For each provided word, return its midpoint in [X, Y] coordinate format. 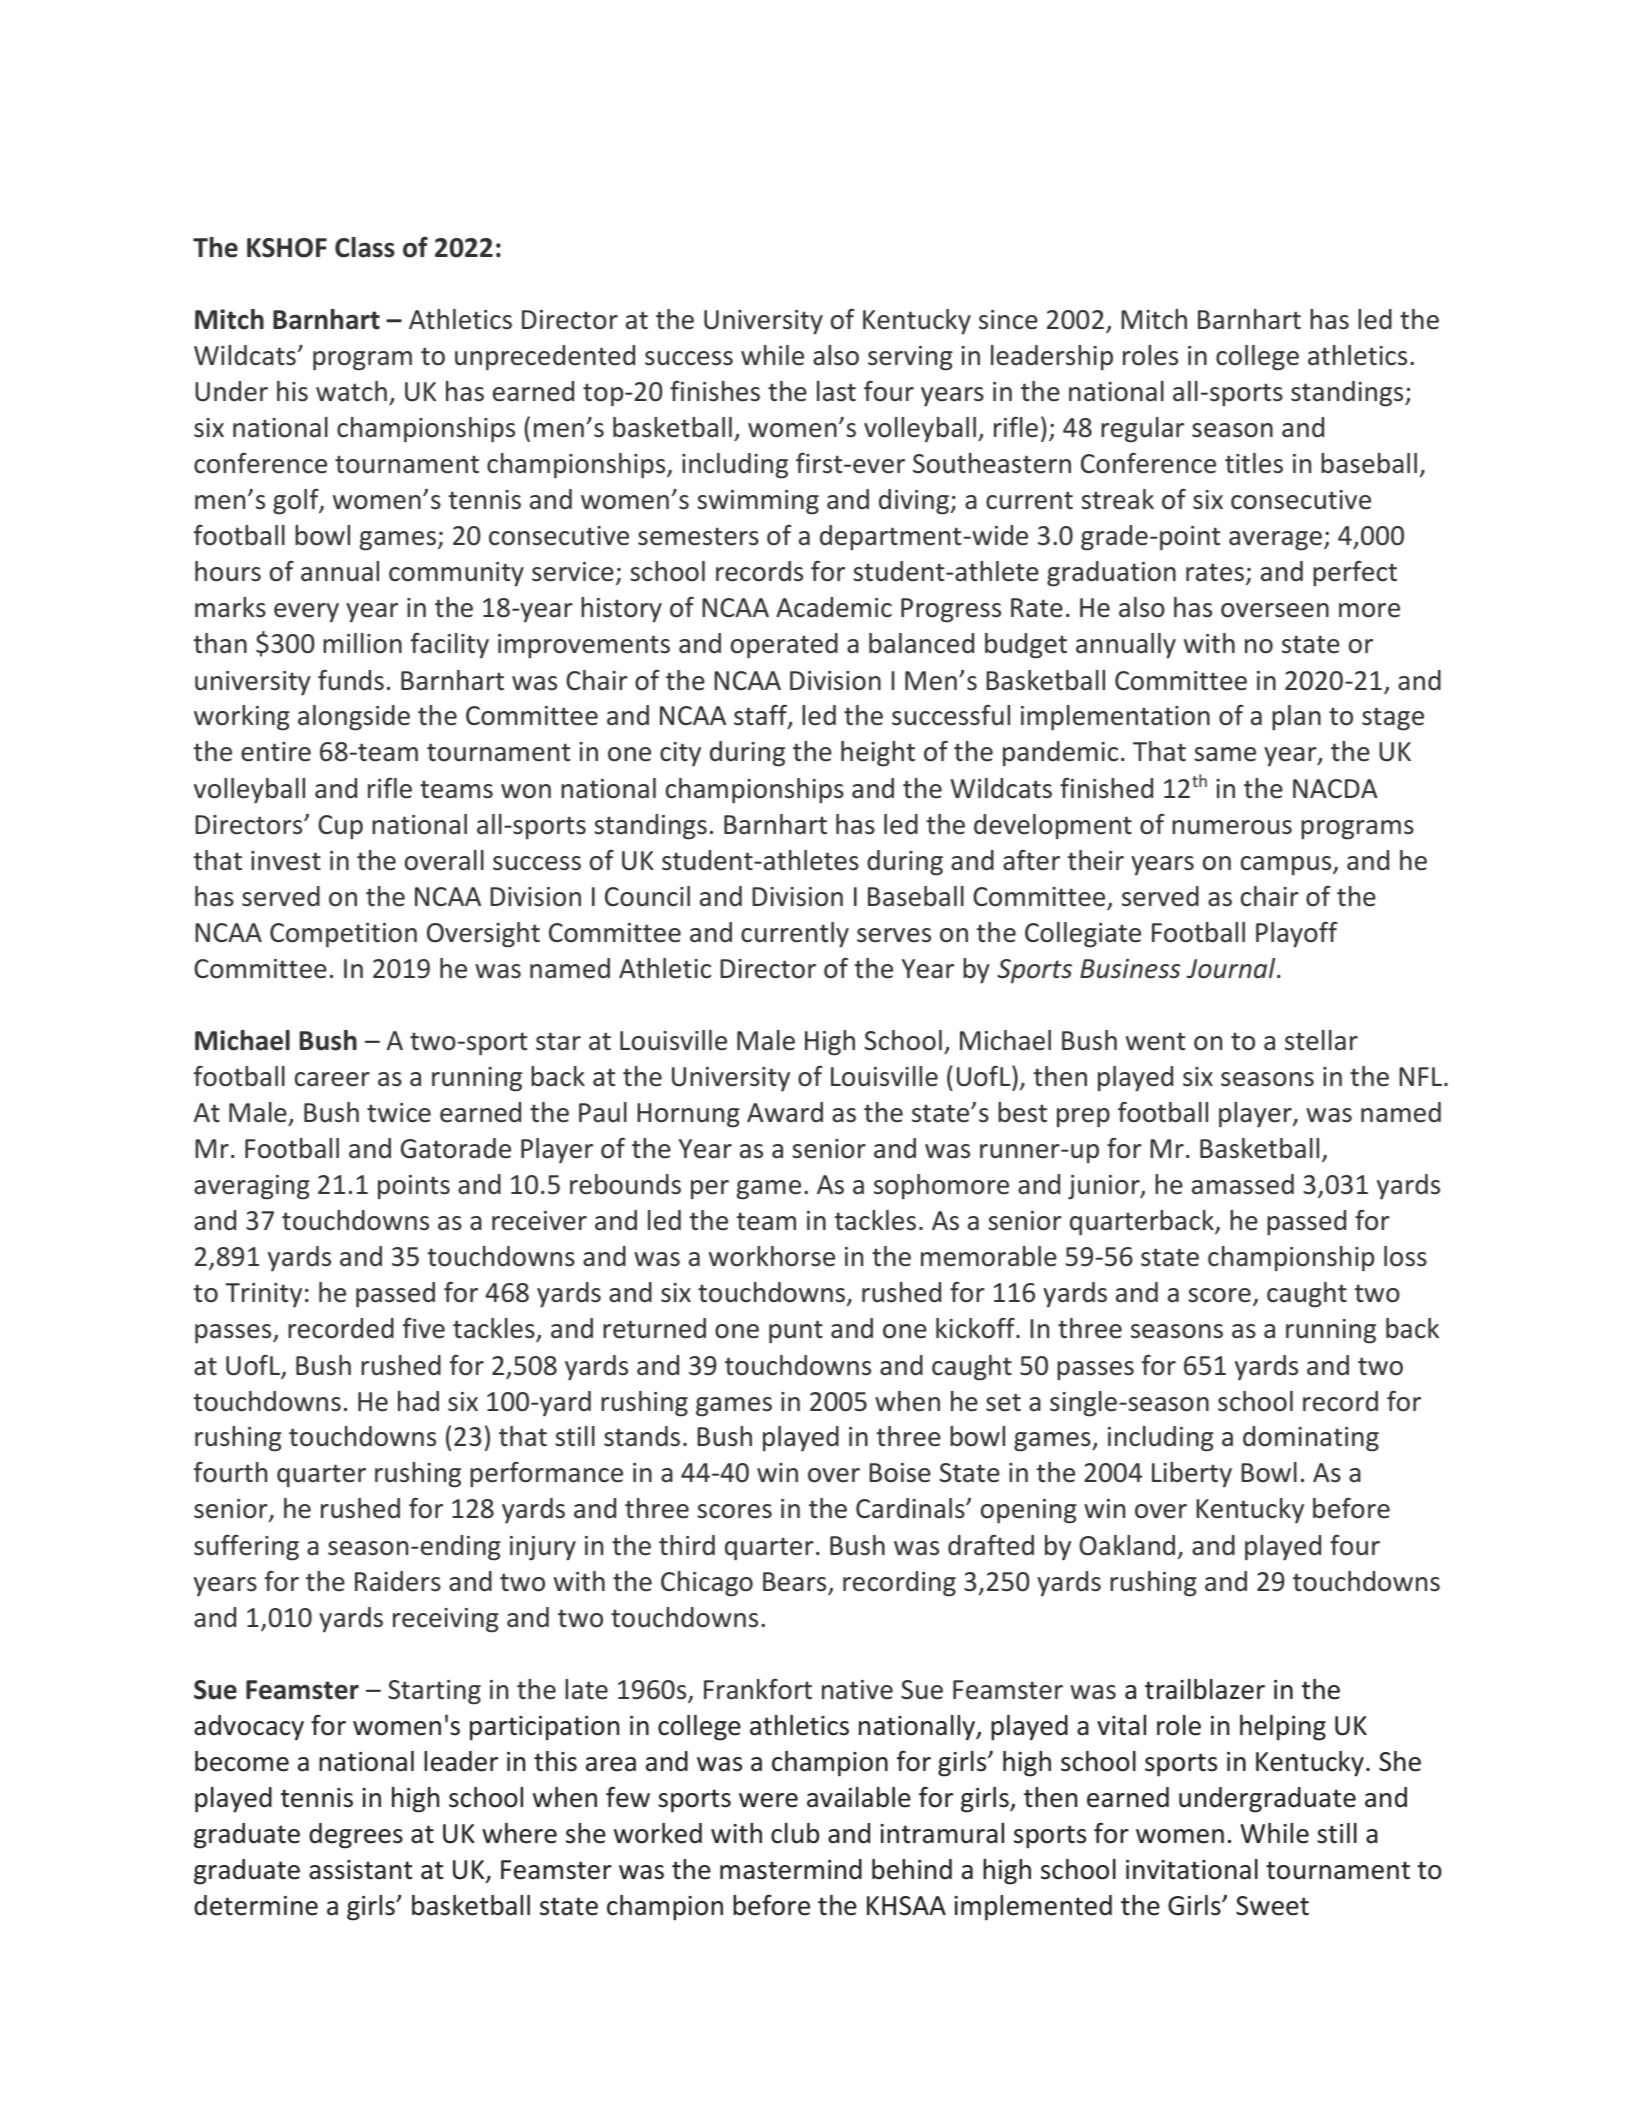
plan [1296, 718]
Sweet [1272, 1906]
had [418, 1401]
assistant [360, 1870]
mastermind [791, 1869]
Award [785, 1112]
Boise [900, 1473]
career [332, 1079]
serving [910, 358]
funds [351, 680]
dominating [1311, 1439]
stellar [1321, 1040]
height [878, 754]
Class [365, 247]
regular [1142, 430]
